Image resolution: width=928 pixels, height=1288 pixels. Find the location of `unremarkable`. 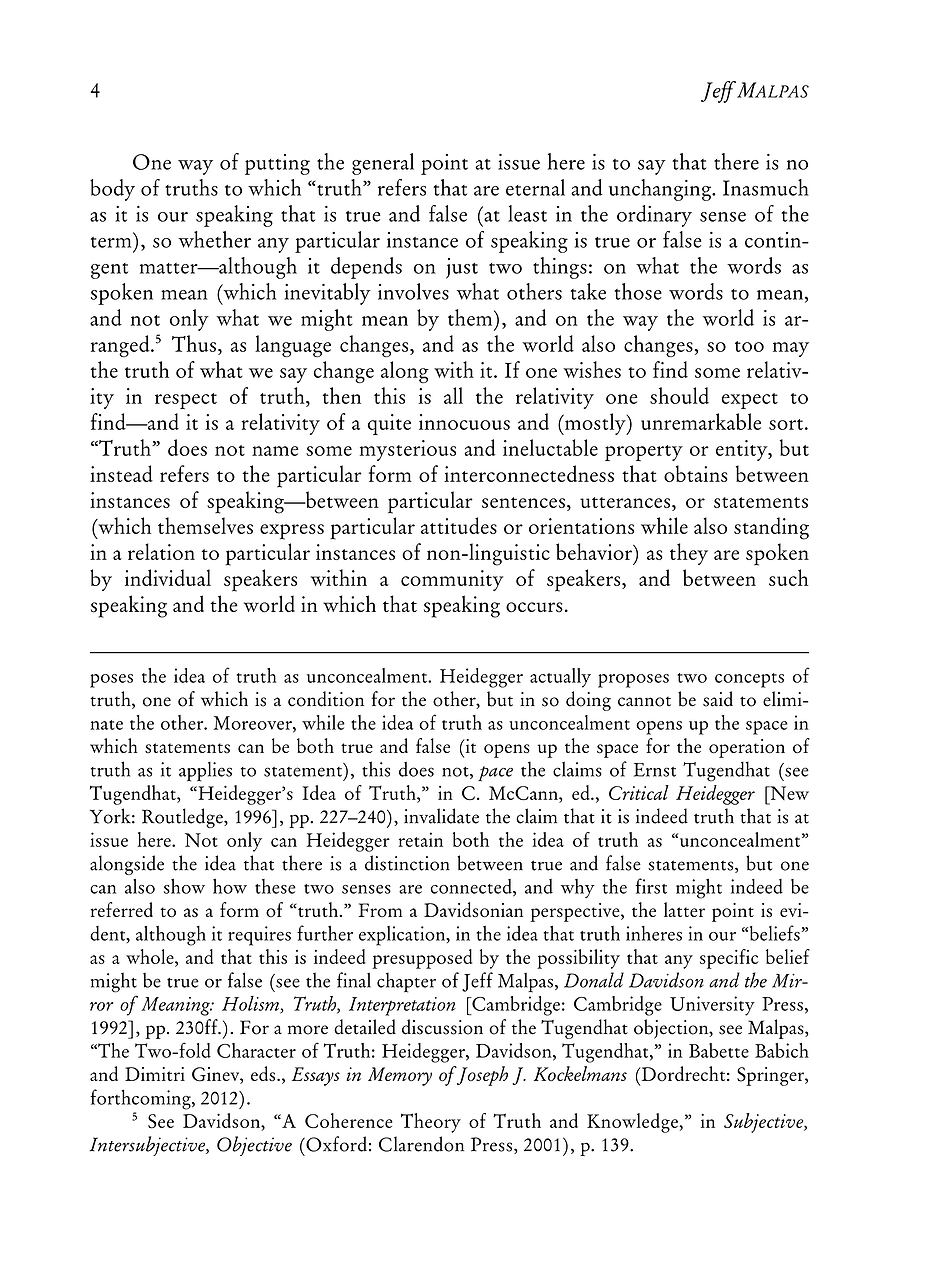

unremarkable is located at coordinates (701, 421).
